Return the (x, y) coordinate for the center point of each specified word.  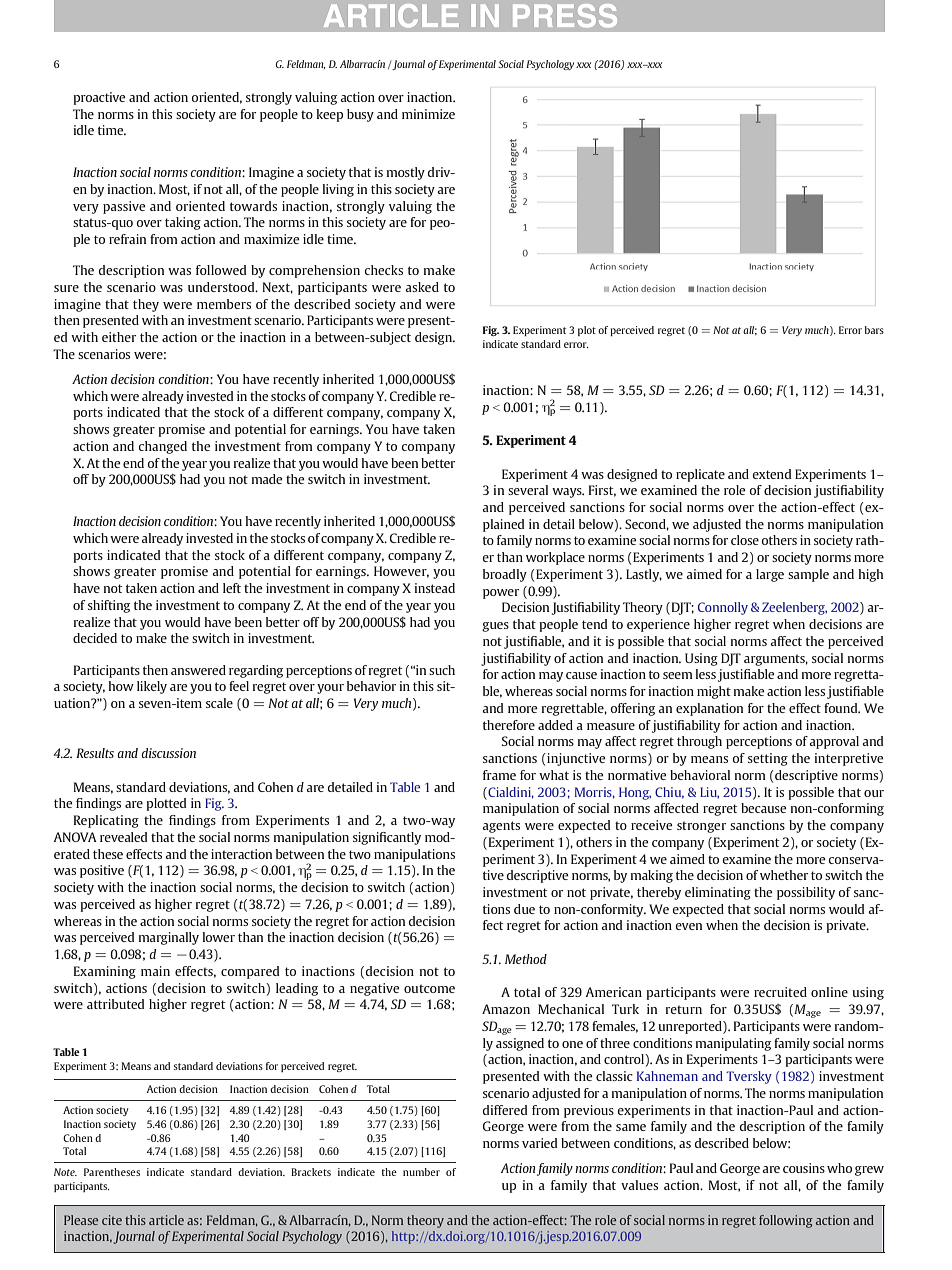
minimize (428, 114)
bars (874, 330)
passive (124, 207)
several (528, 490)
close (745, 540)
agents (501, 827)
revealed (123, 837)
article (166, 1220)
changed (162, 447)
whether (784, 875)
